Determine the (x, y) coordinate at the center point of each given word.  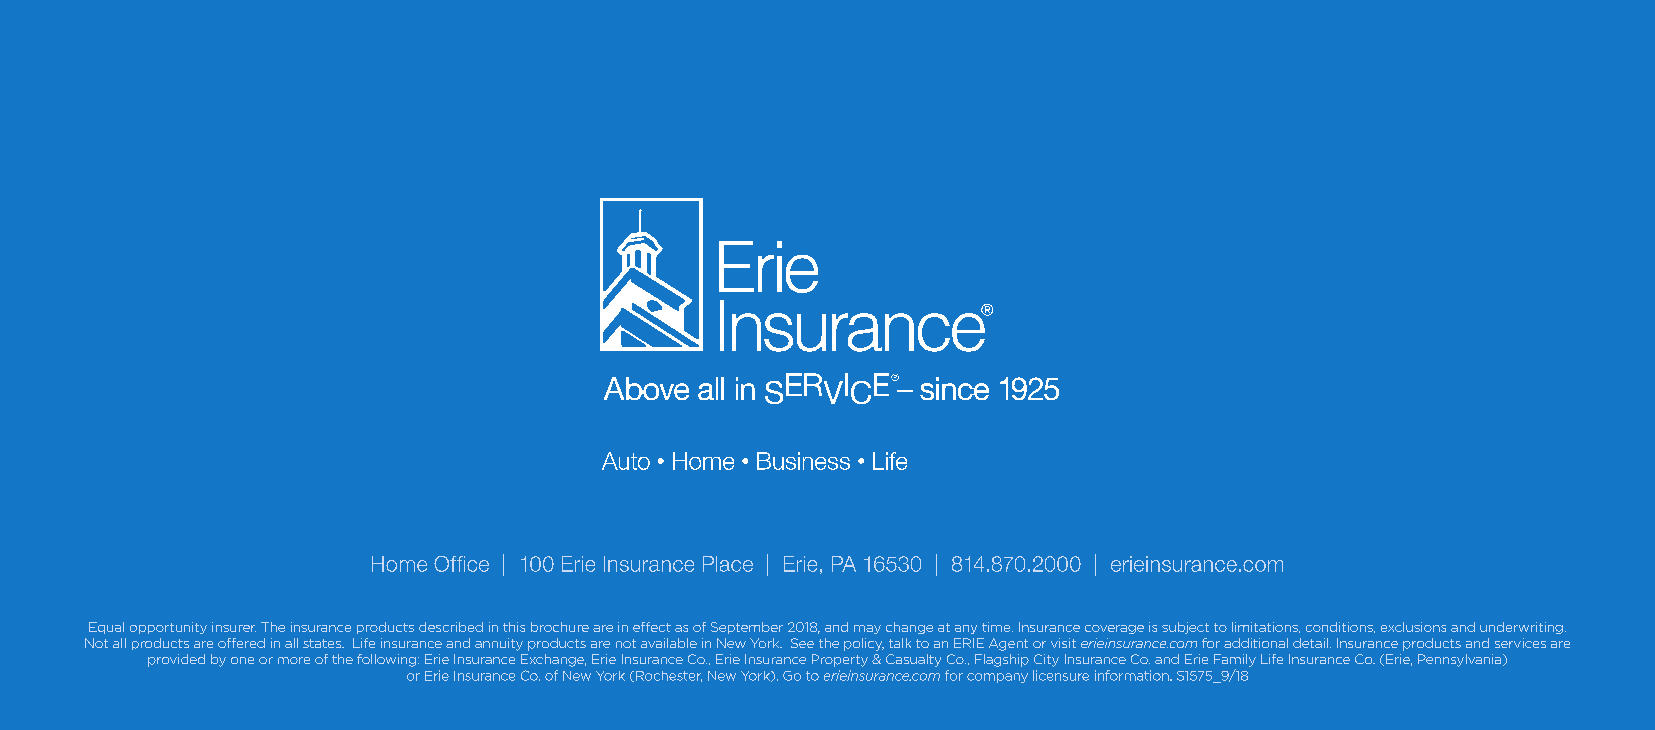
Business (803, 461)
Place (728, 564)
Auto (626, 461)
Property (840, 660)
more (294, 660)
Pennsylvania (1461, 660)
